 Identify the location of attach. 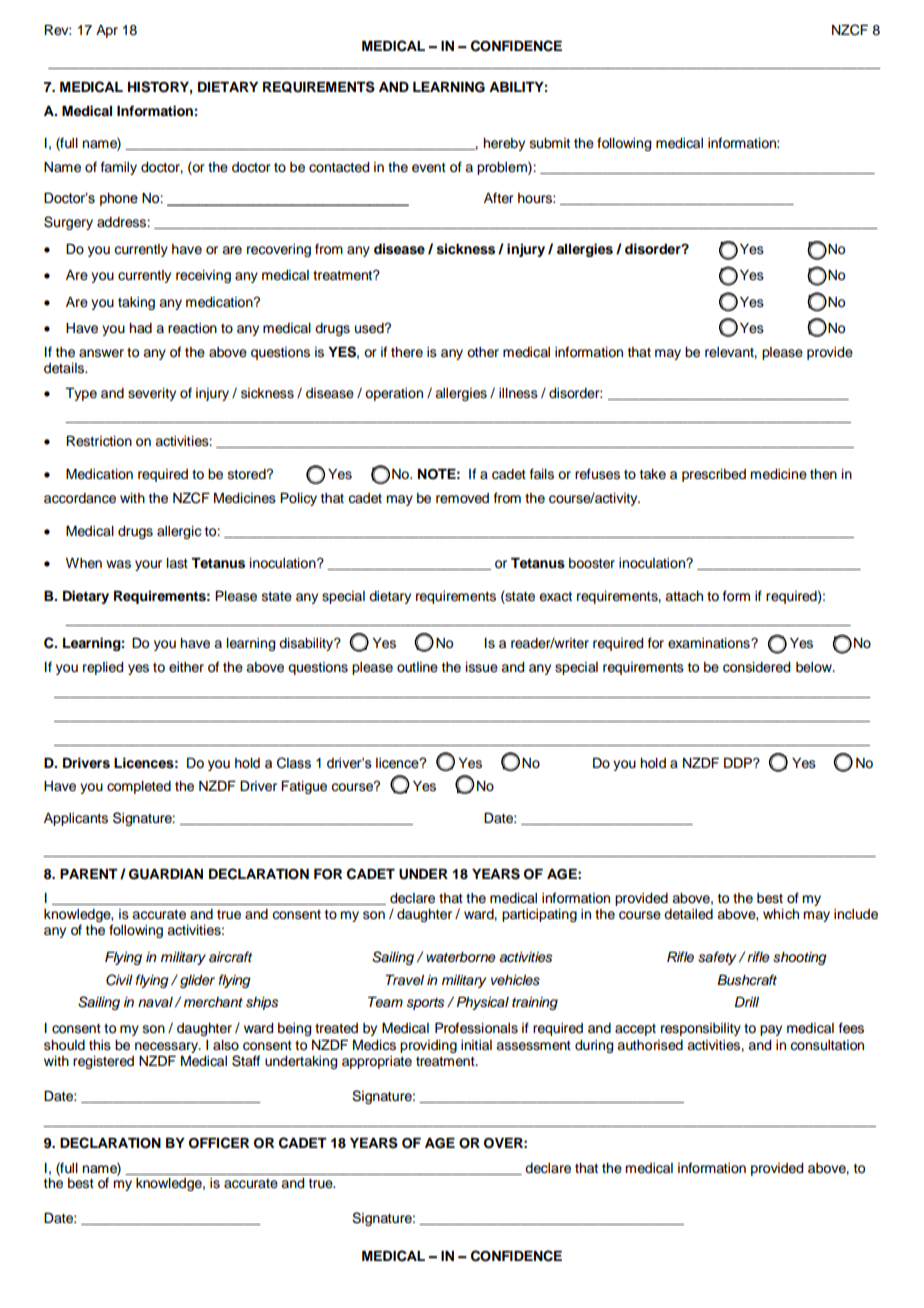
(684, 596).
